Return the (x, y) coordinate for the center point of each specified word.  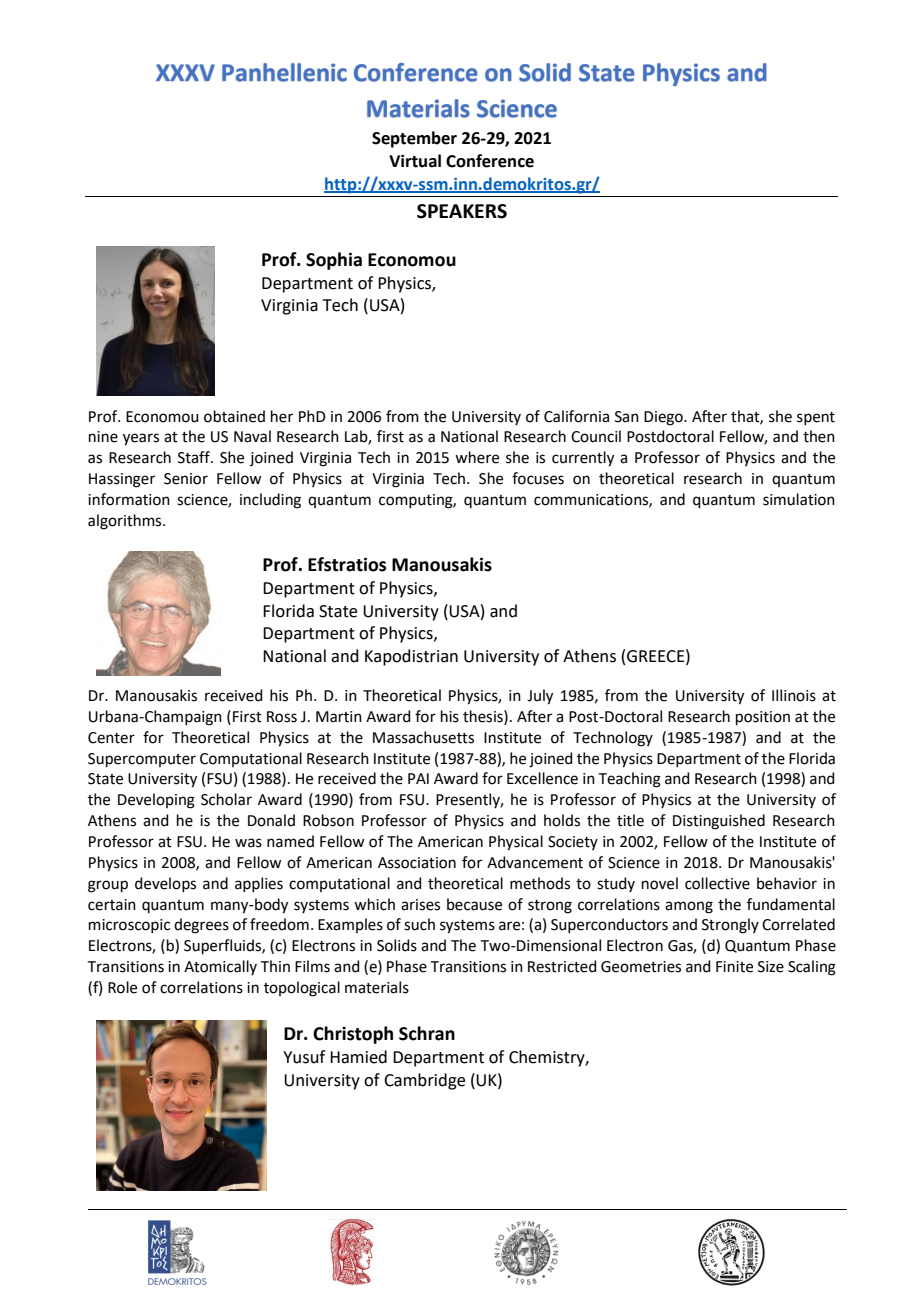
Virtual (415, 161)
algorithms (126, 522)
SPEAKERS (462, 211)
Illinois (794, 695)
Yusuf (304, 1057)
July (540, 697)
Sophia (334, 261)
